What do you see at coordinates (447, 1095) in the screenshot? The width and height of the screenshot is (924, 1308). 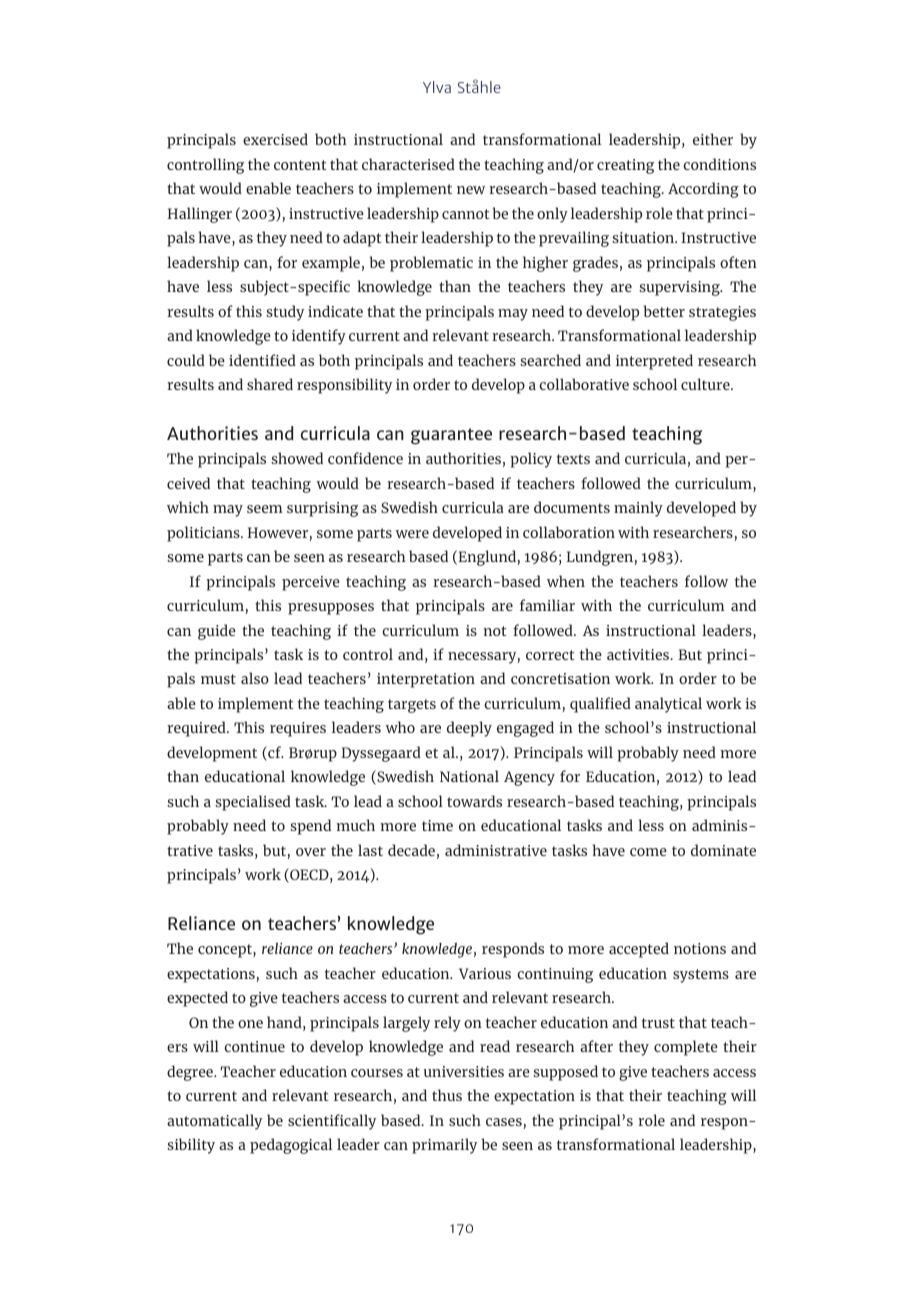 I see `thus` at bounding box center [447, 1095].
